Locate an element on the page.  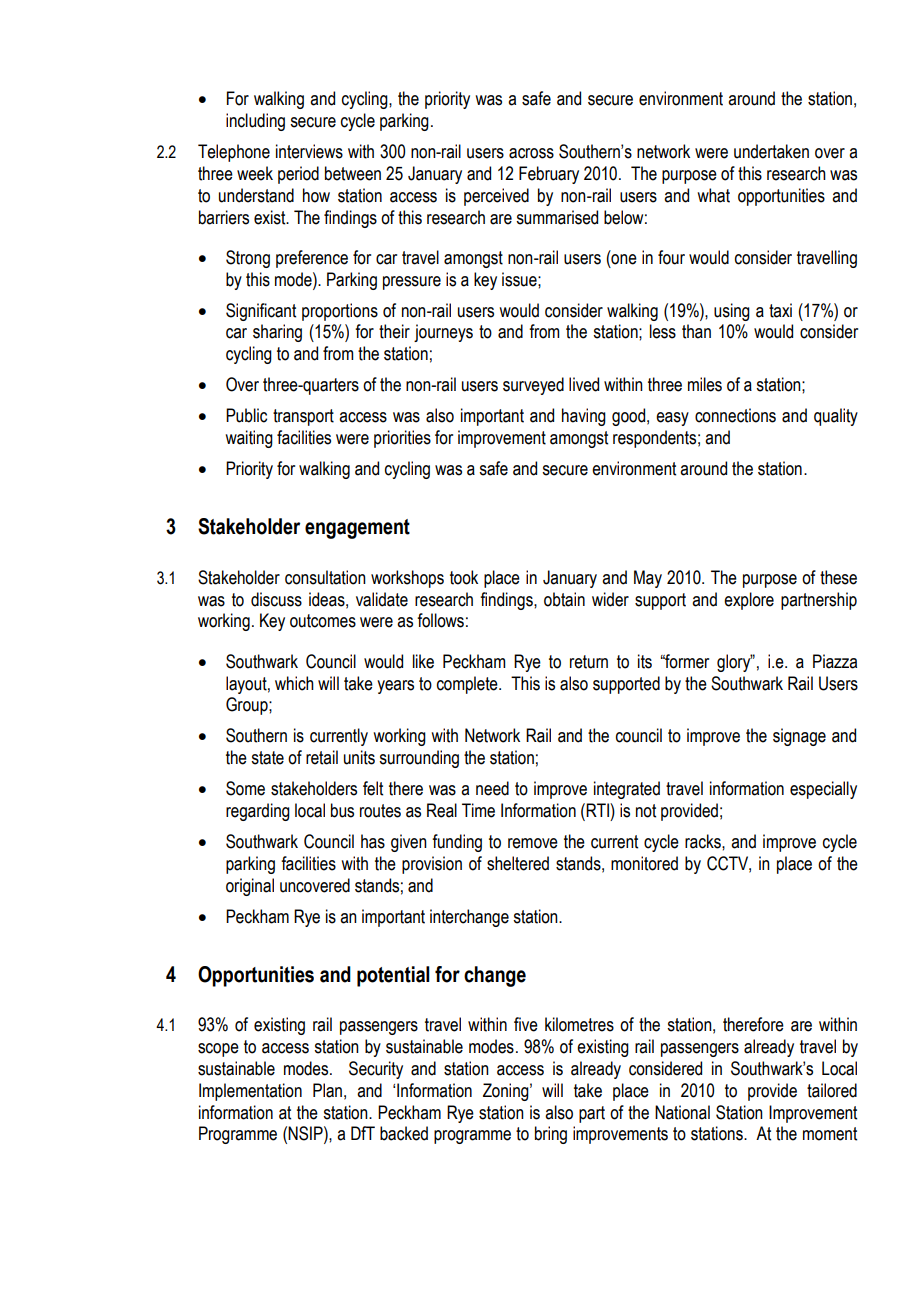
sheltered is located at coordinates (518, 863).
